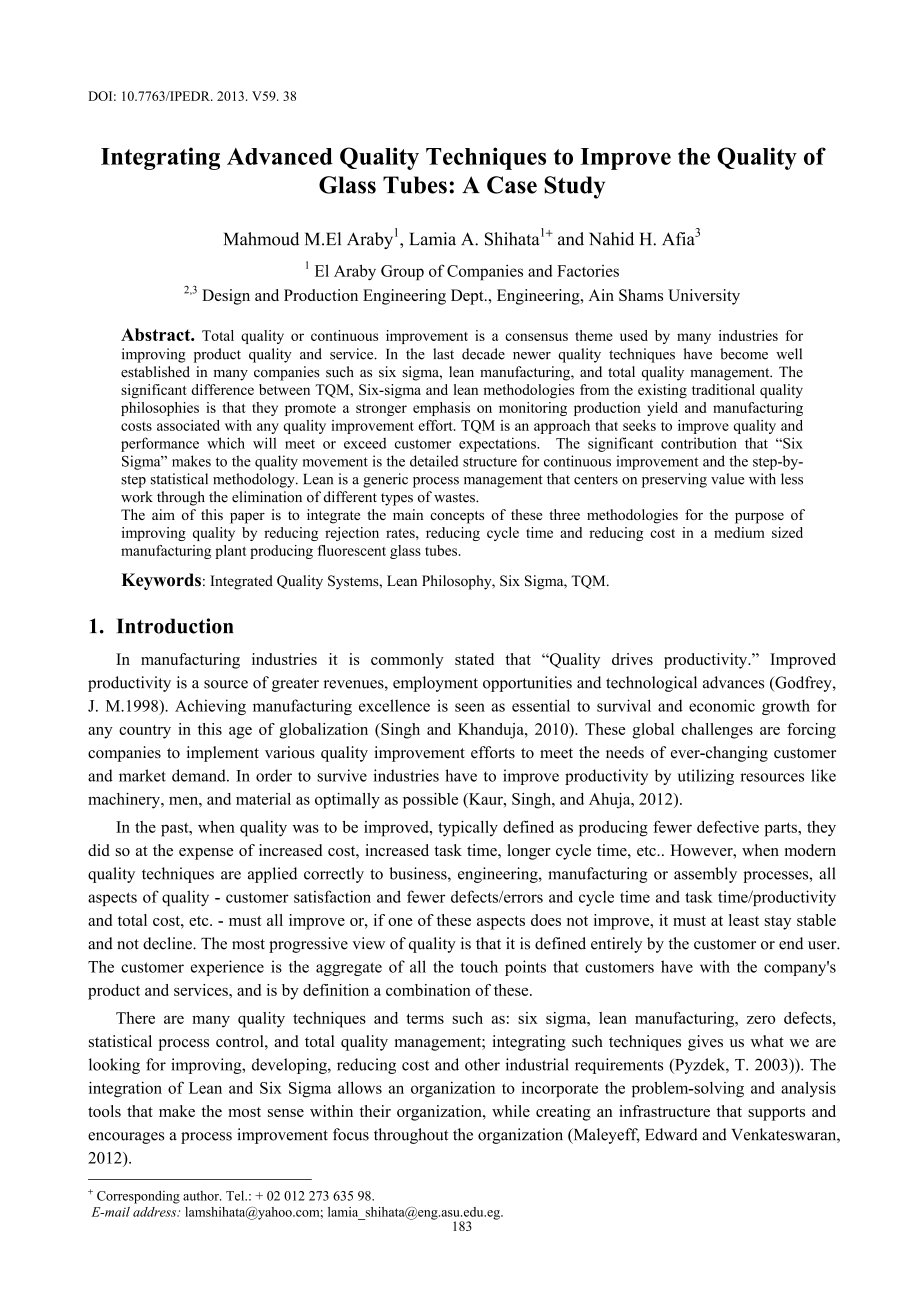 Image resolution: width=924 pixels, height=1308 pixels. I want to click on touch, so click(479, 966).
